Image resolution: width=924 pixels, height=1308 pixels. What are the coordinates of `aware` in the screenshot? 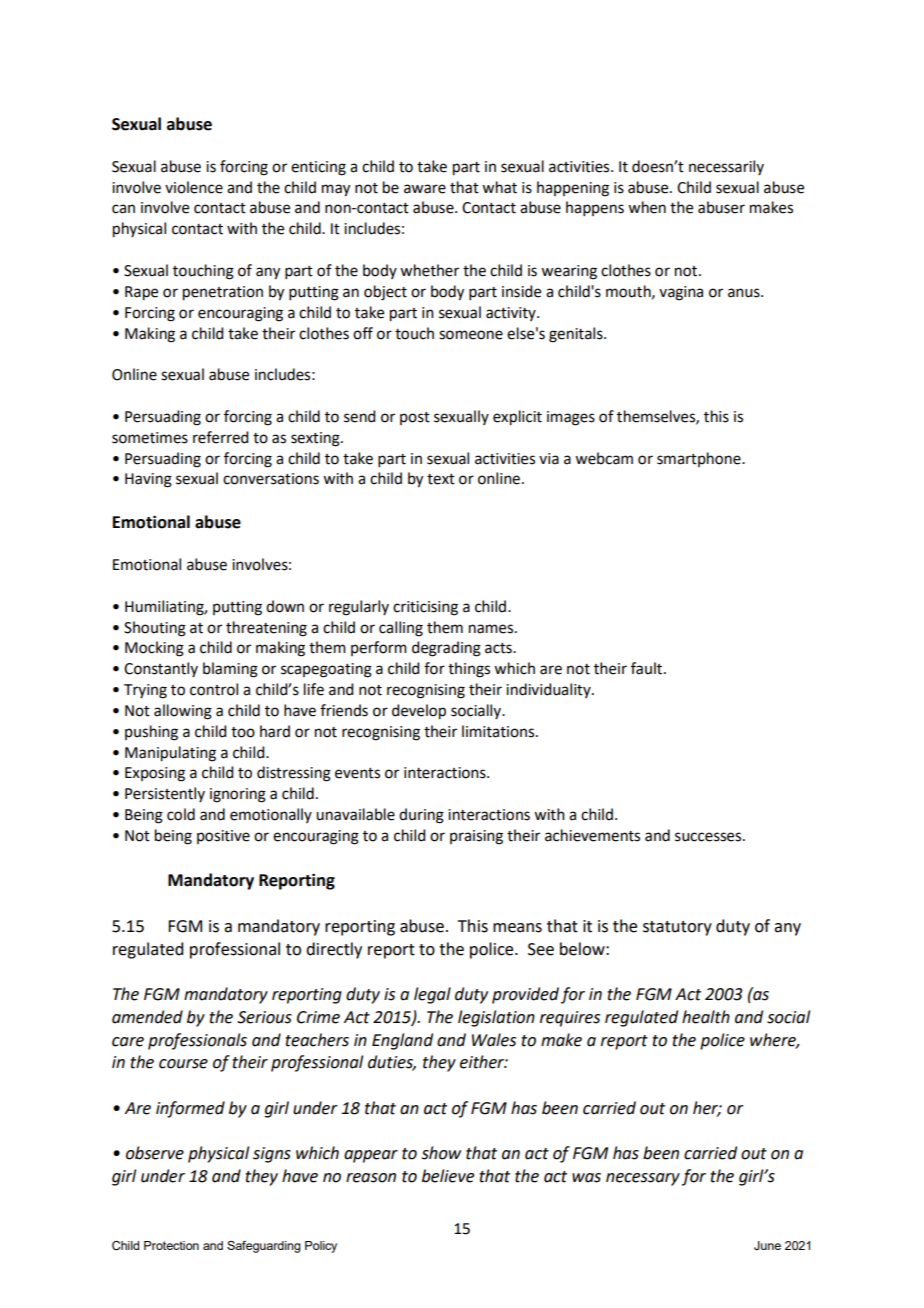 It's located at (425, 189).
